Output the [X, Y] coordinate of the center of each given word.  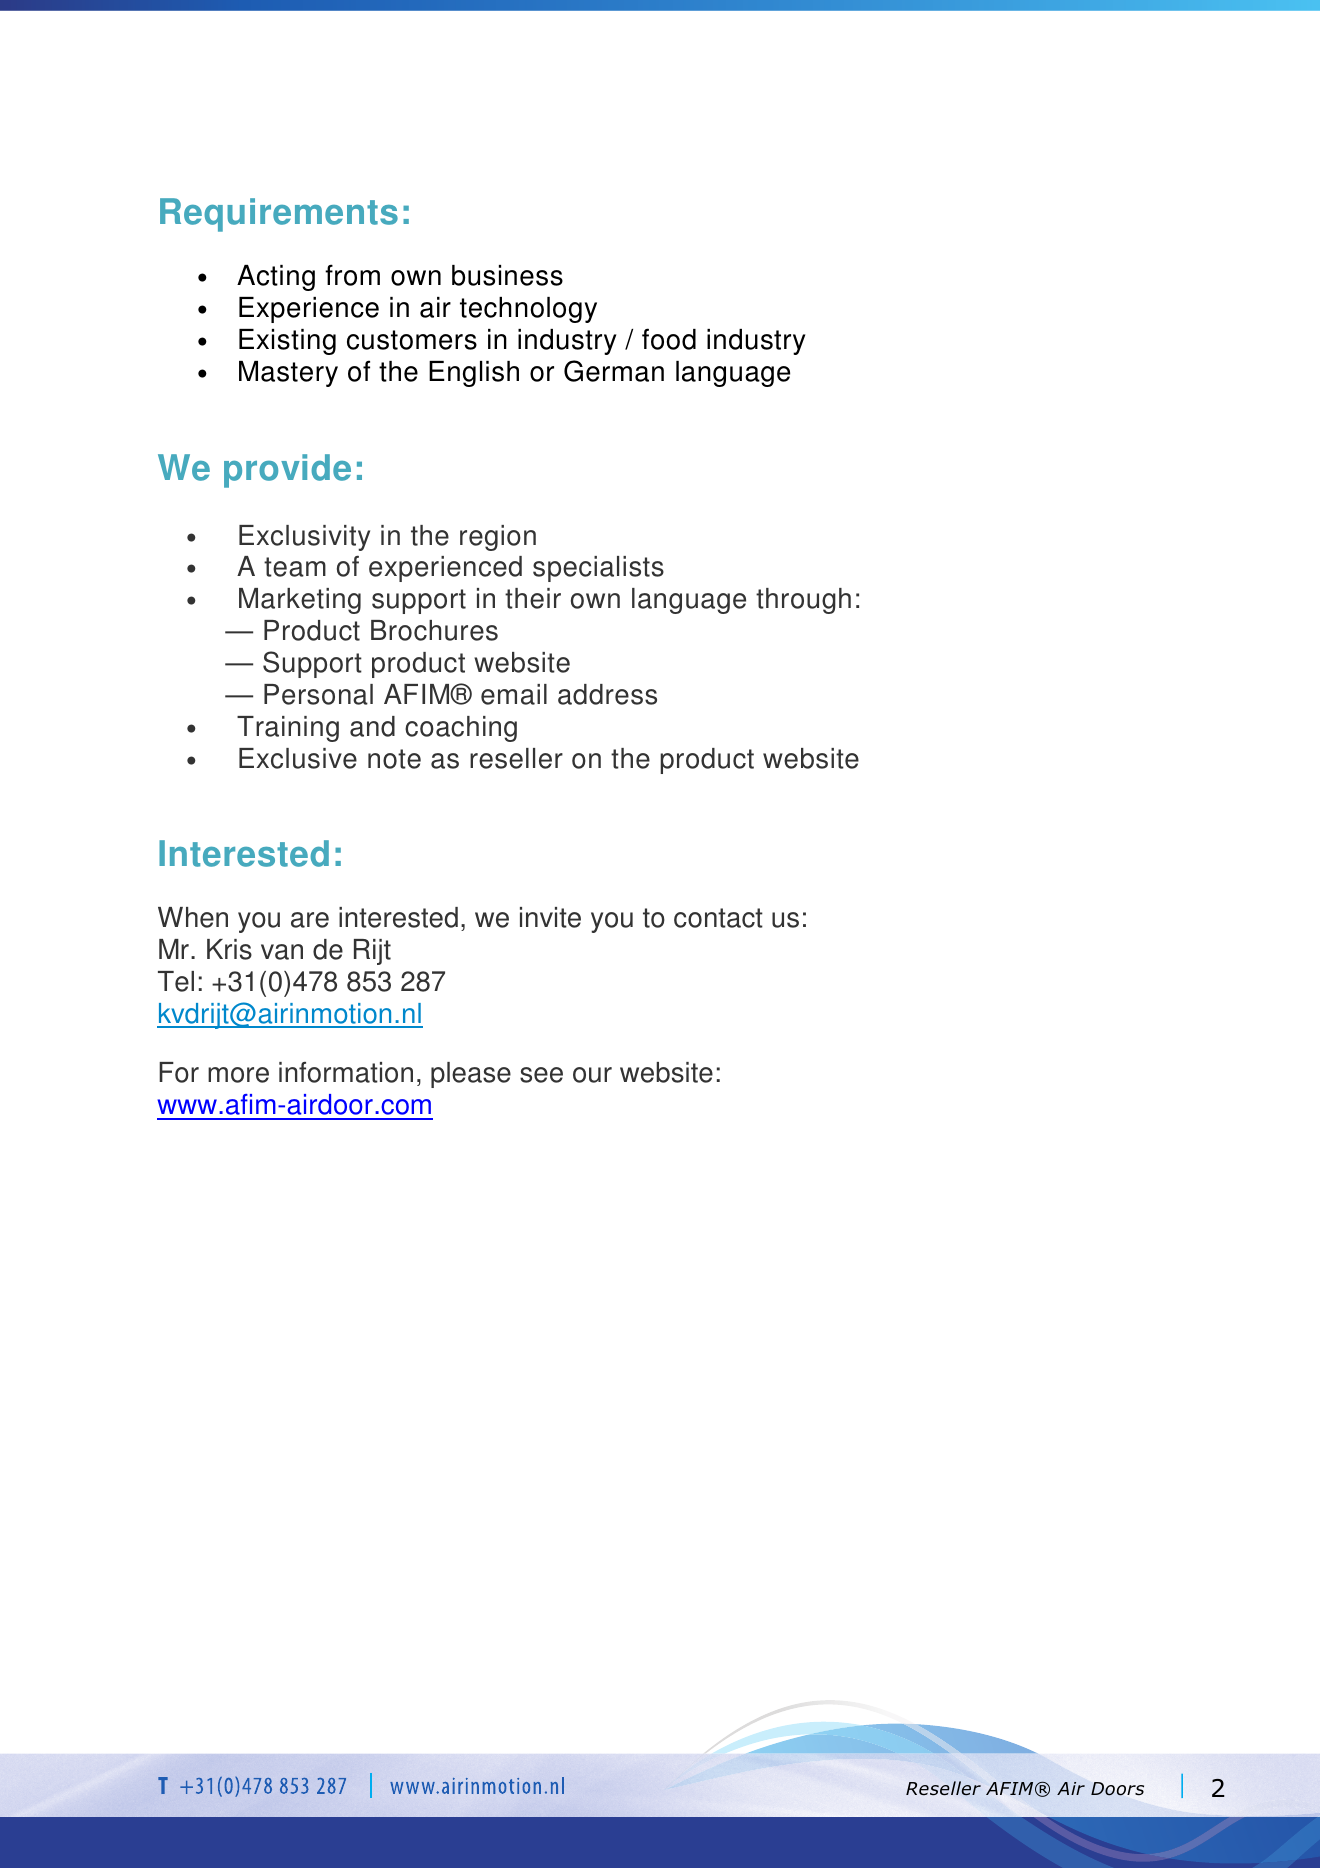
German [614, 371]
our [592, 1075]
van [282, 952]
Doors [1117, 1789]
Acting [276, 278]
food [669, 339]
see [541, 1075]
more [238, 1075]
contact [718, 918]
